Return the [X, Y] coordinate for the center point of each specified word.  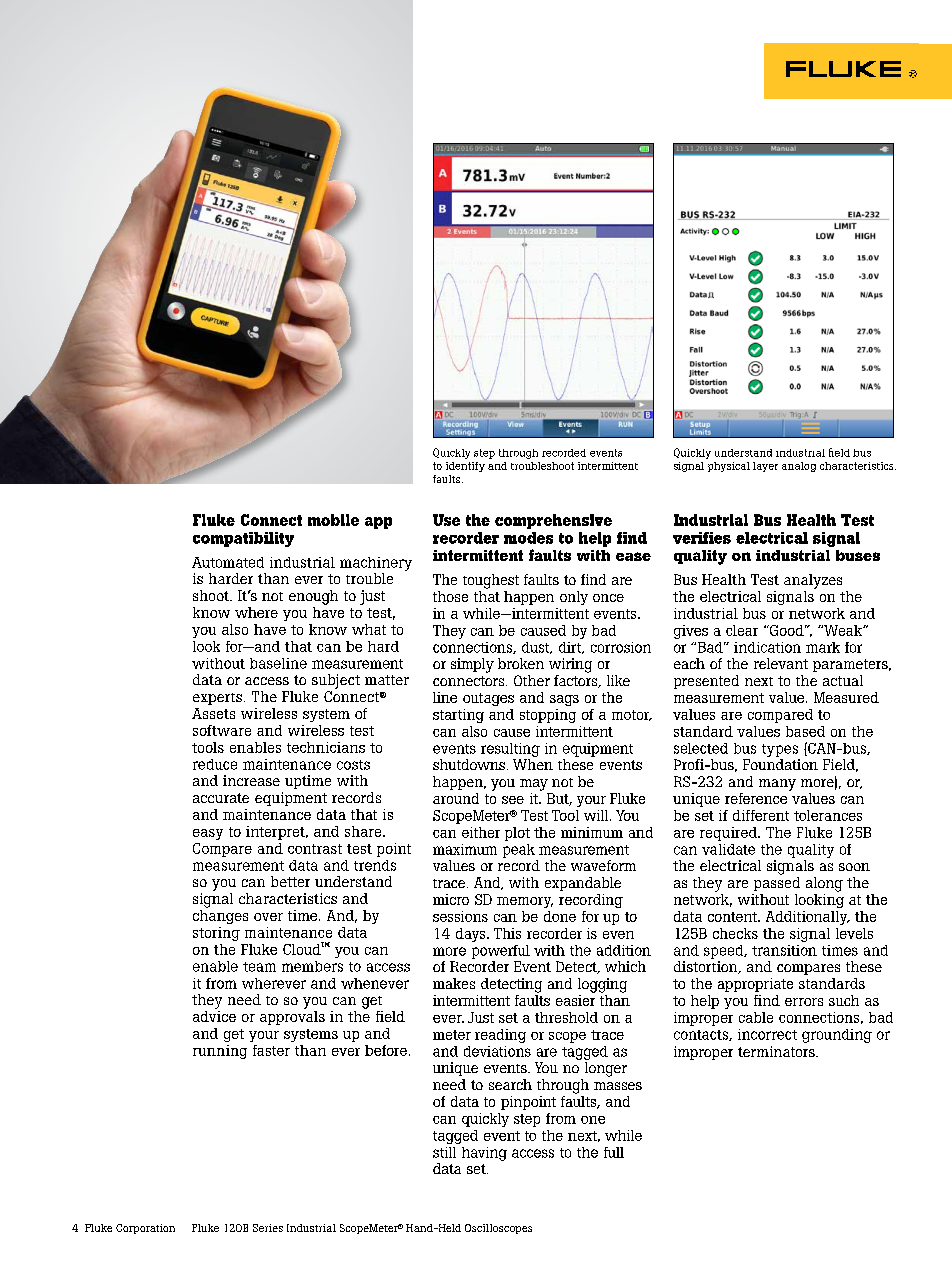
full [614, 1152]
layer [765, 467]
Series [268, 1228]
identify [465, 467]
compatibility [243, 539]
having [484, 1154]
